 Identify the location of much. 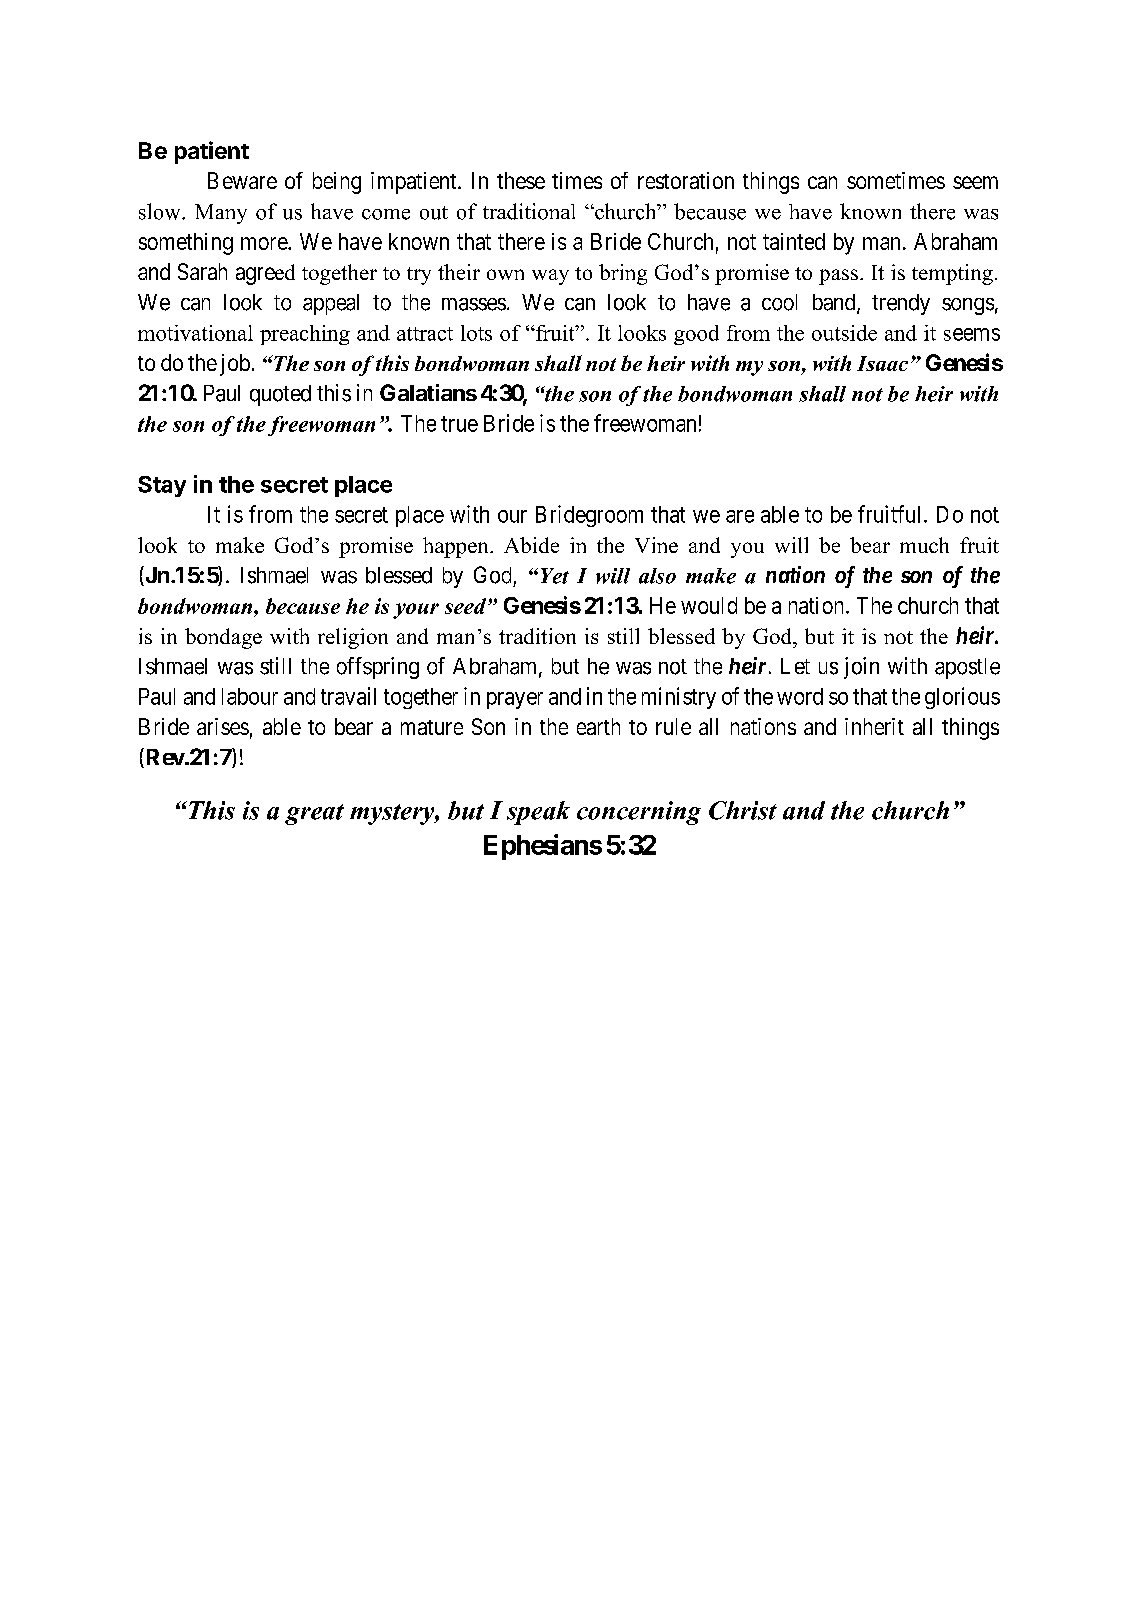
(924, 545).
